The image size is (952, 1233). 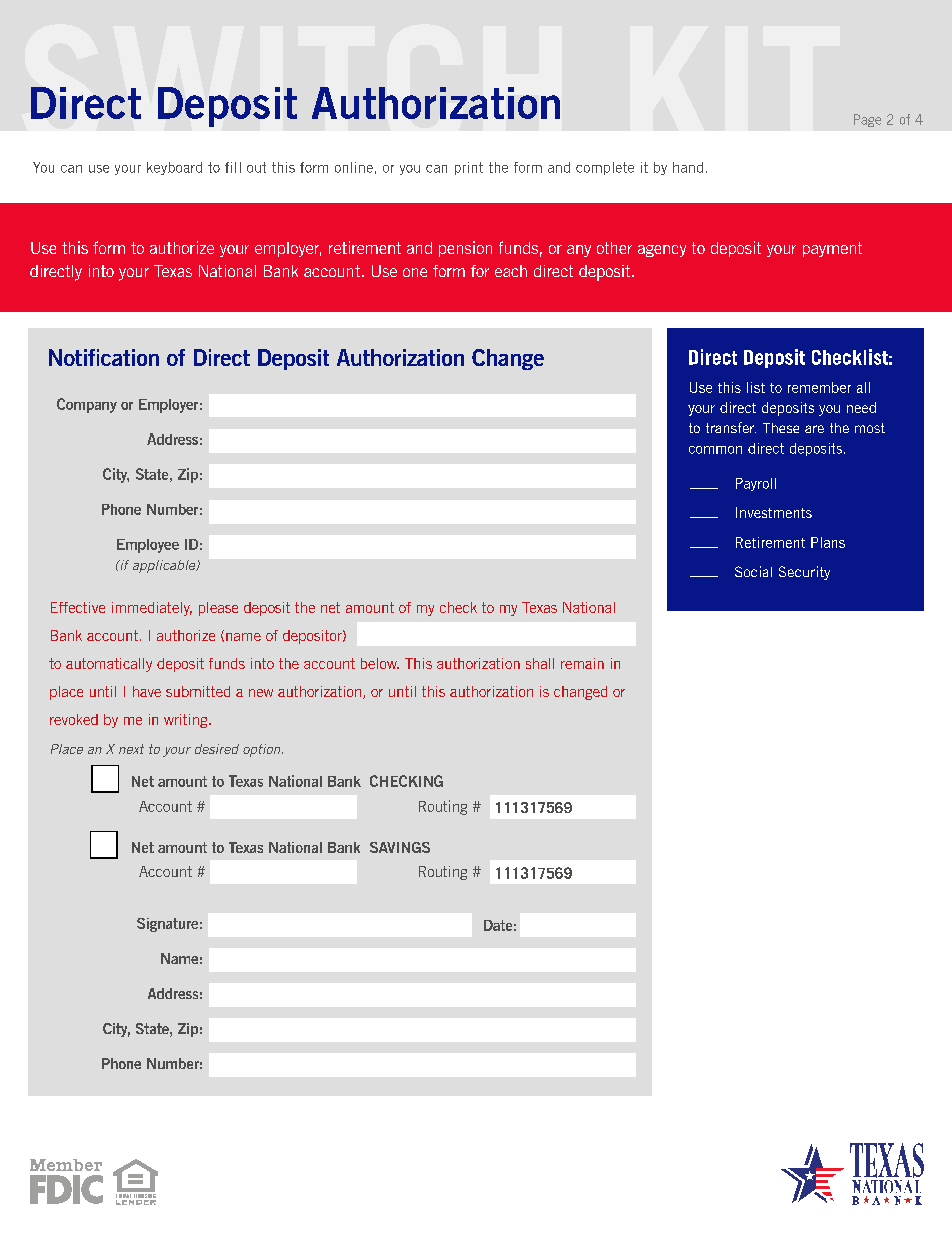 I want to click on print, so click(x=469, y=168).
